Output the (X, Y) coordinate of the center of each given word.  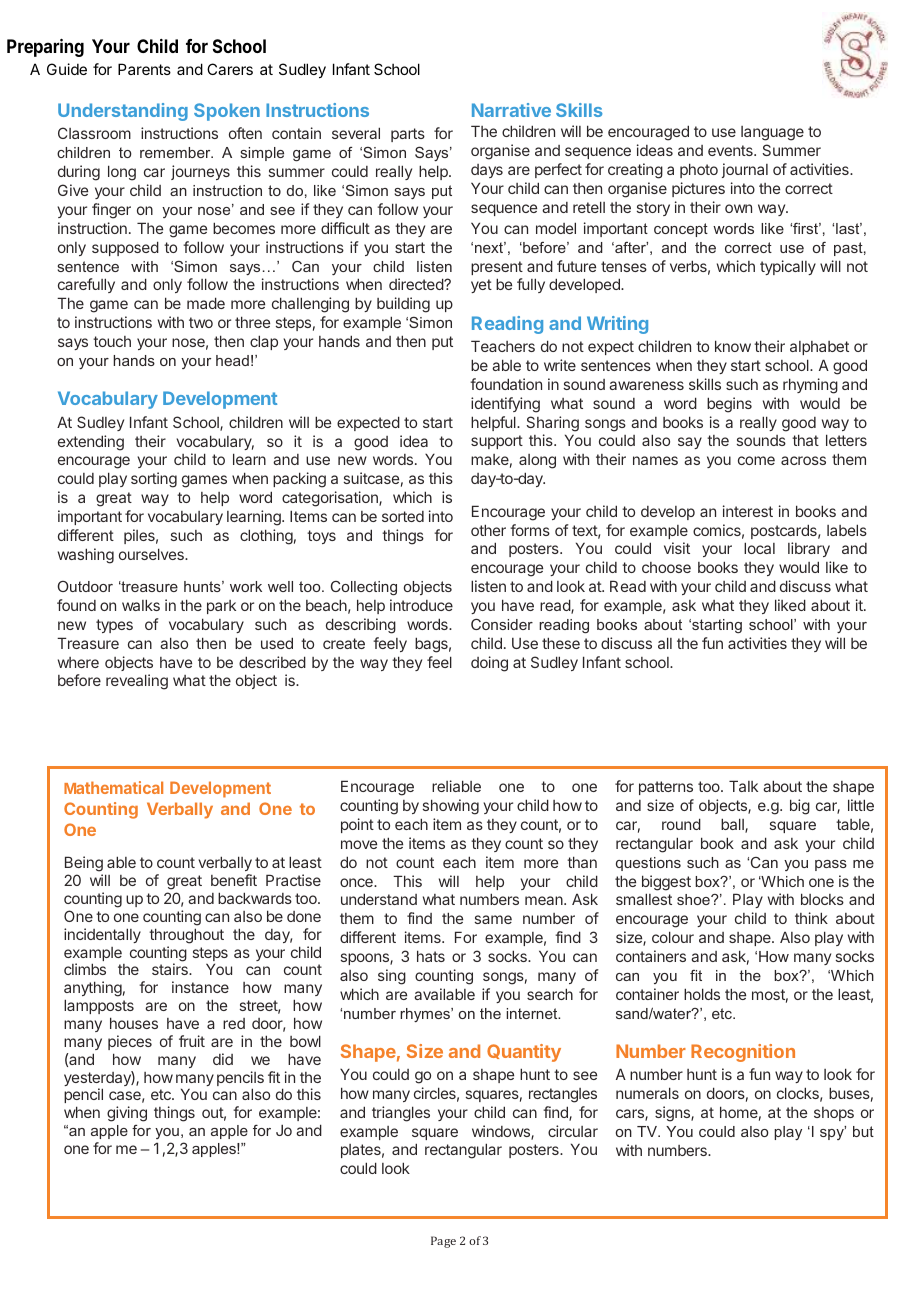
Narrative (511, 110)
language (772, 133)
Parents (144, 69)
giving (127, 1114)
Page (443, 1242)
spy (833, 1133)
